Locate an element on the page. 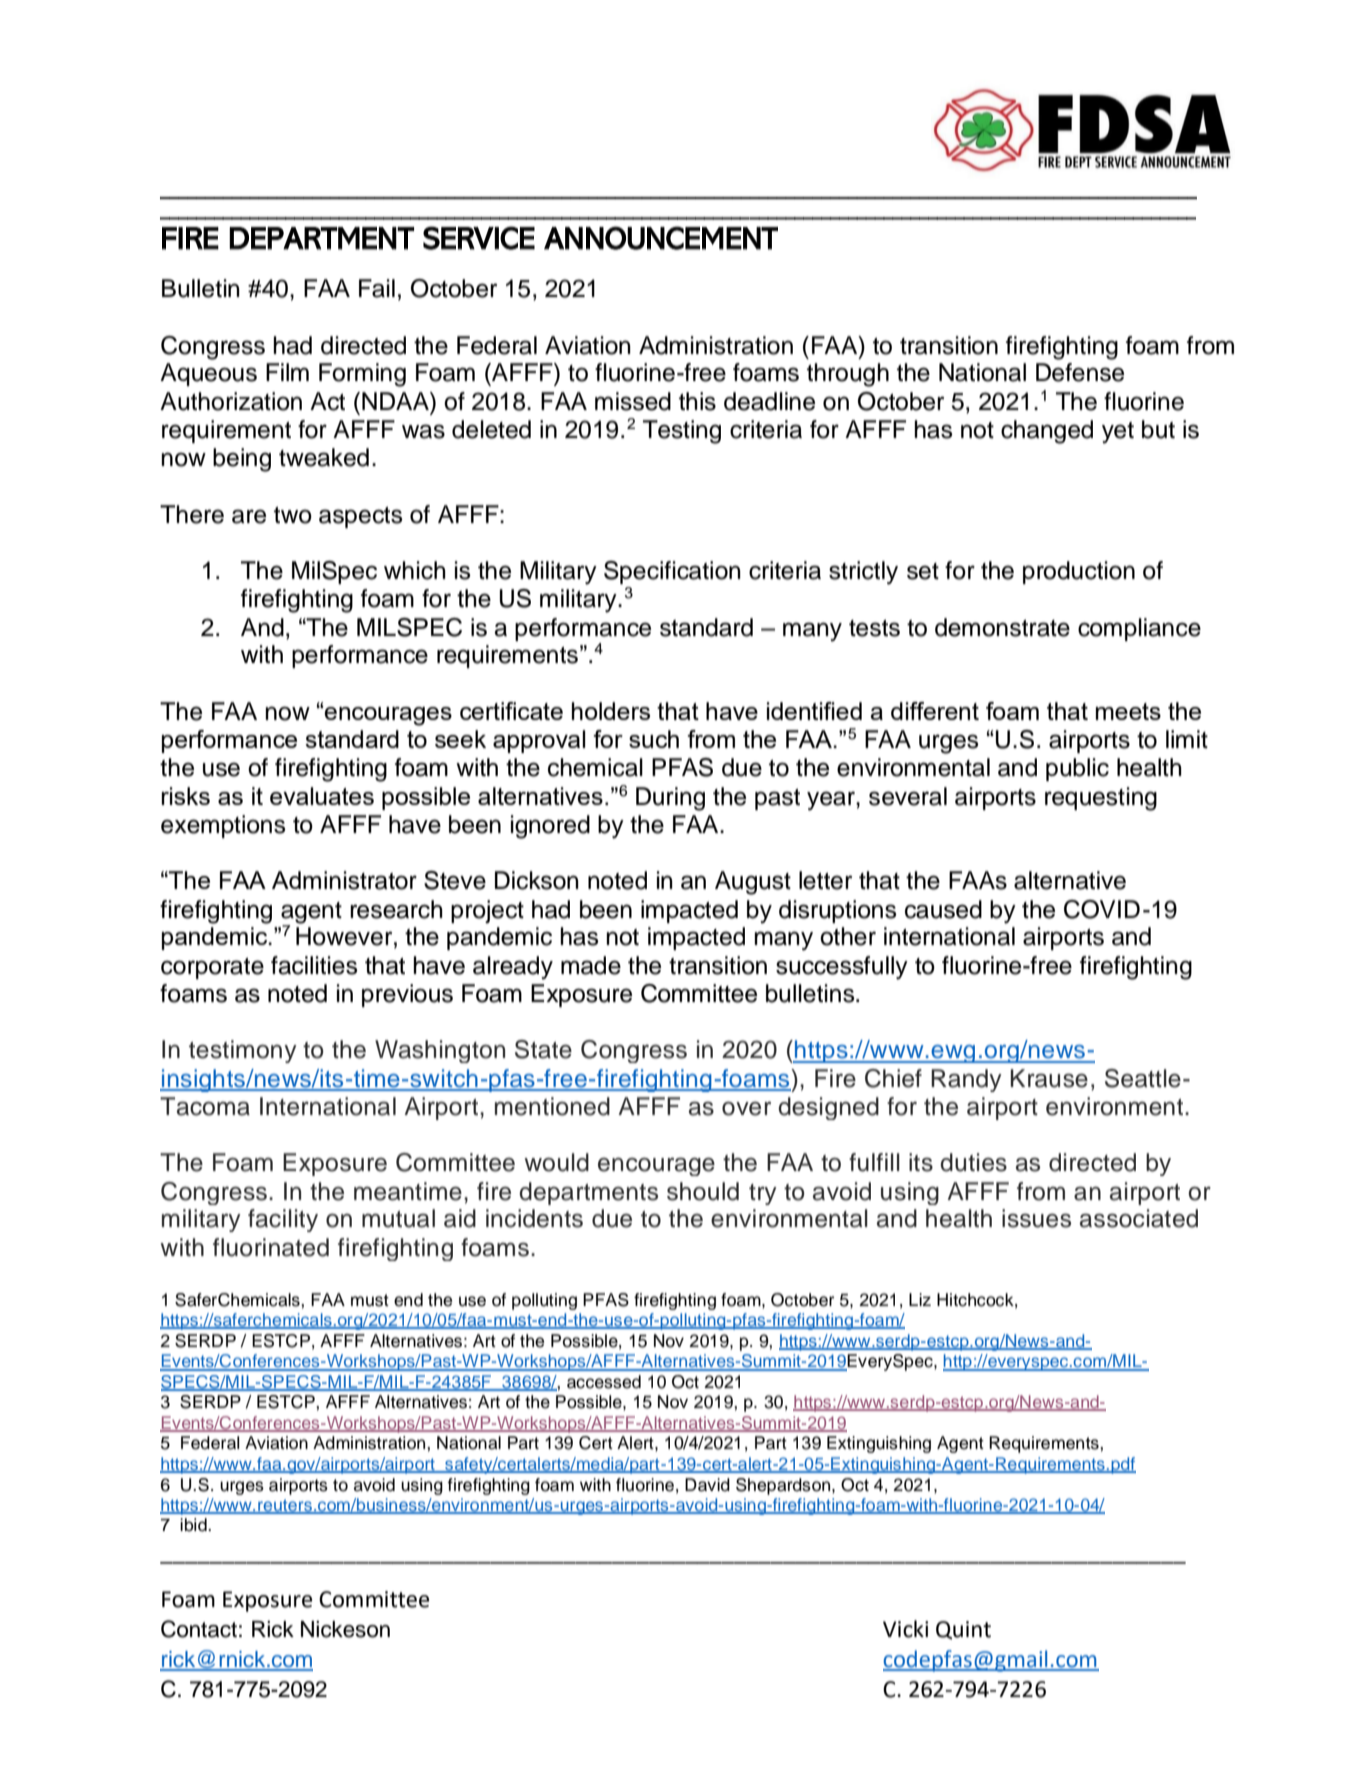 Image resolution: width=1364 pixels, height=1765 pixels. Specification is located at coordinates (672, 572).
